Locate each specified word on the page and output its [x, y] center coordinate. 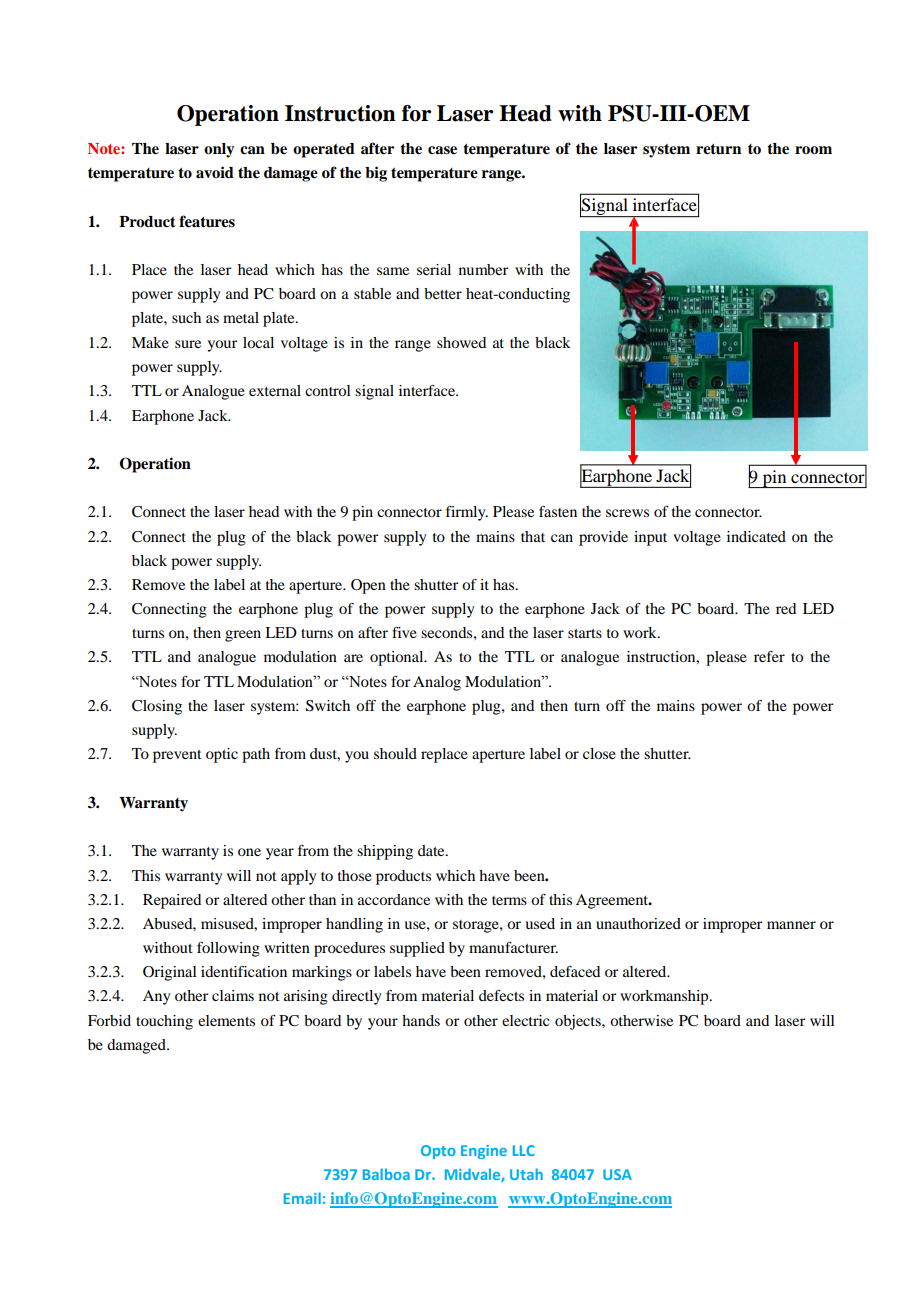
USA [617, 1174]
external [275, 390]
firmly [467, 513]
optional [398, 658]
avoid [215, 172]
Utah [526, 1174]
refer [769, 656]
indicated [756, 536]
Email [302, 1198]
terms [509, 900]
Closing [157, 707]
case [442, 150]
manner [791, 925]
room [813, 150]
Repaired [172, 901]
